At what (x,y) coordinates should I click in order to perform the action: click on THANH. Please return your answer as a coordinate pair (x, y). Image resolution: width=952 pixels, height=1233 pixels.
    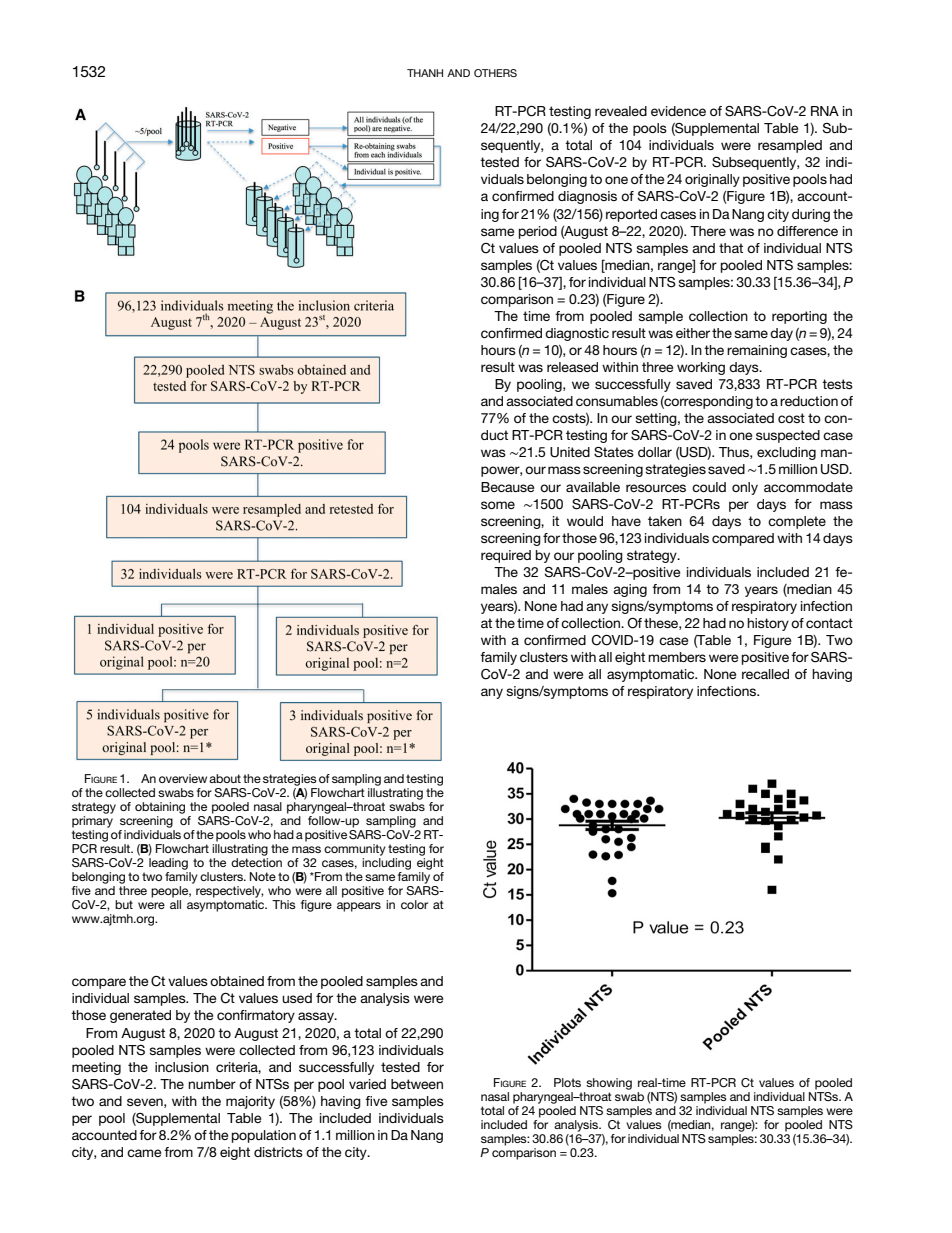
    Looking at the image, I should click on (425, 73).
